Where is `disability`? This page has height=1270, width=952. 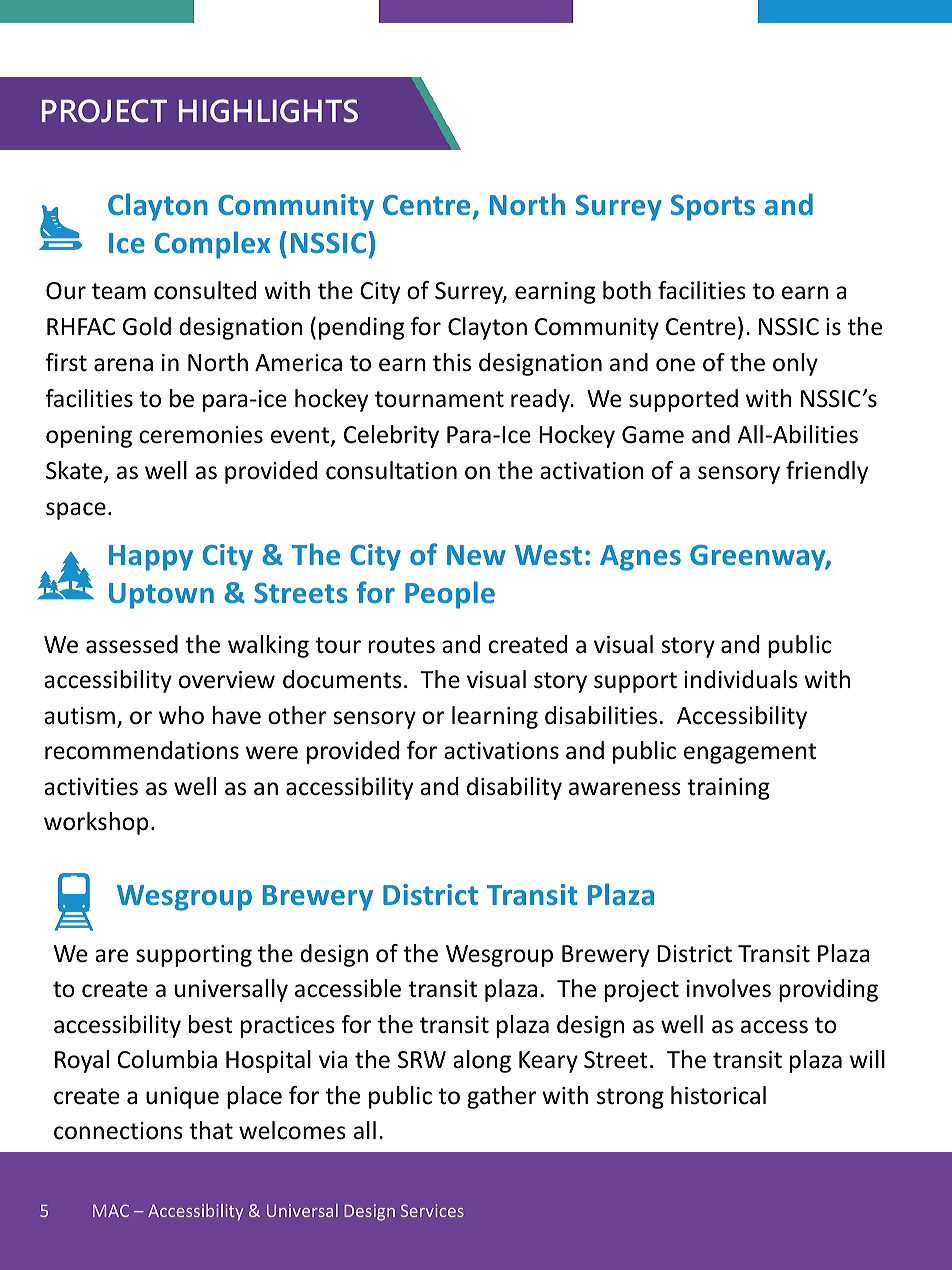 disability is located at coordinates (514, 788).
